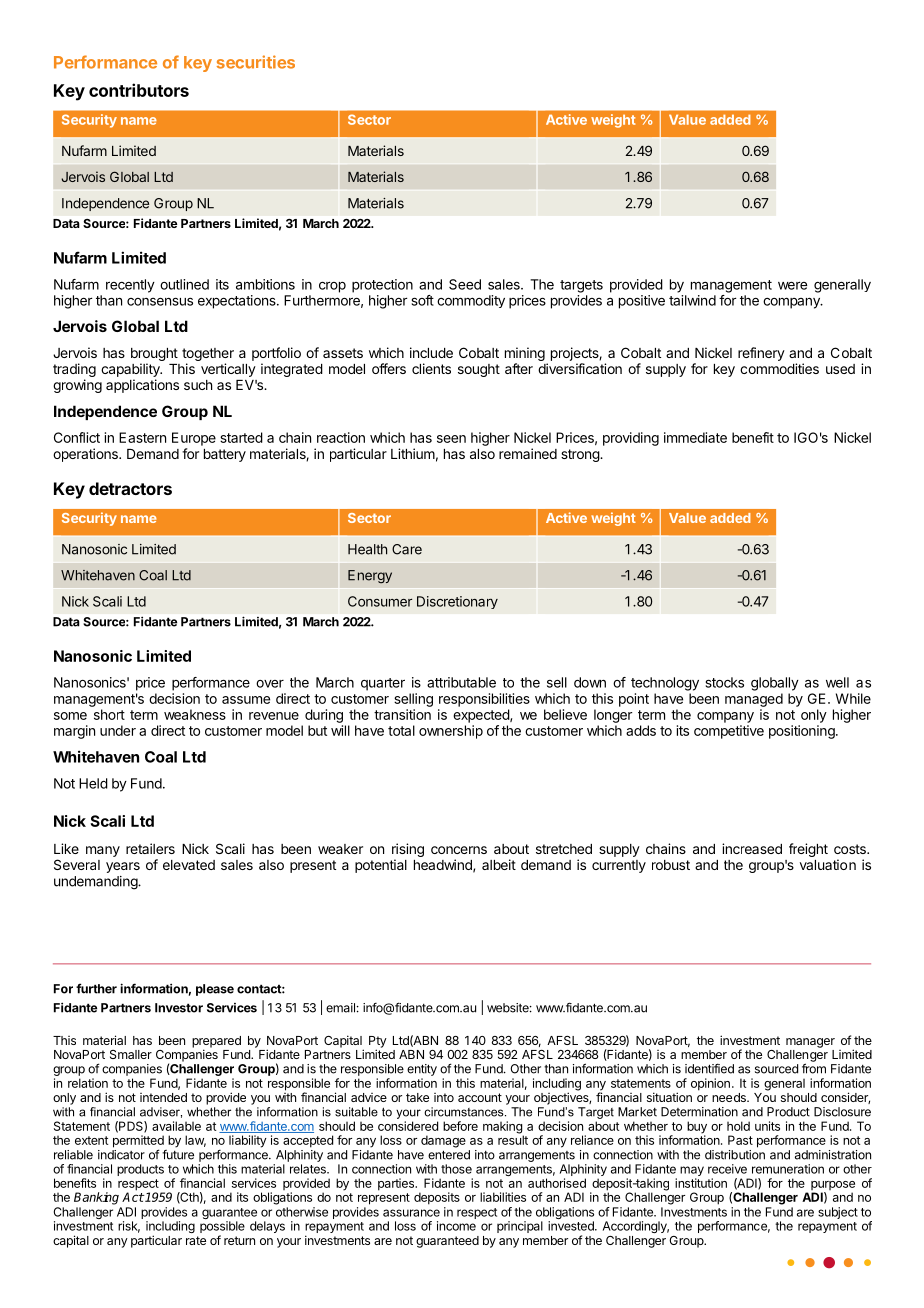 The width and height of the page is (924, 1308). What do you see at coordinates (139, 90) in the page?
I see `contributors` at bounding box center [139, 90].
